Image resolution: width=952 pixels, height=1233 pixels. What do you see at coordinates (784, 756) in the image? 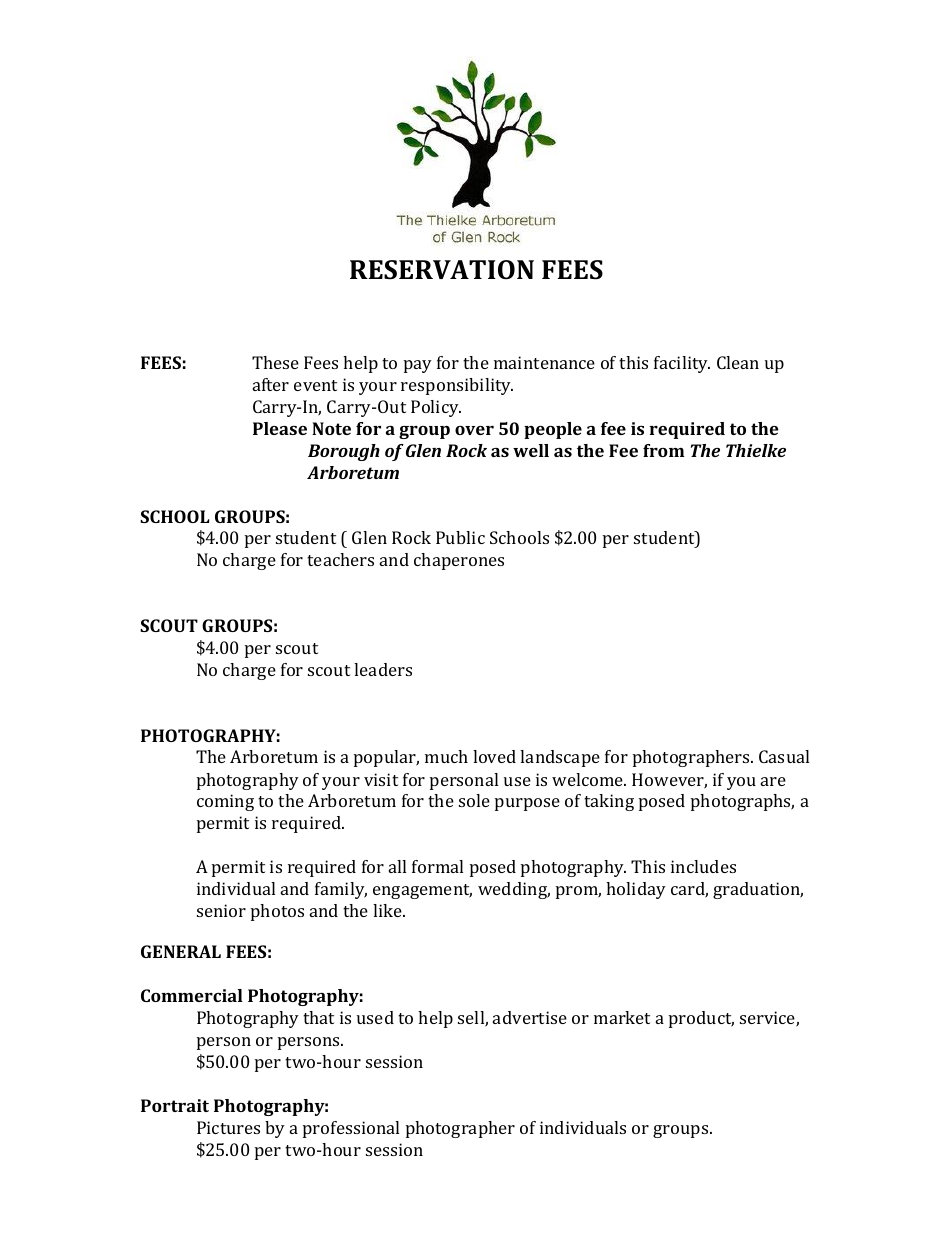
I see `Casual` at bounding box center [784, 756].
